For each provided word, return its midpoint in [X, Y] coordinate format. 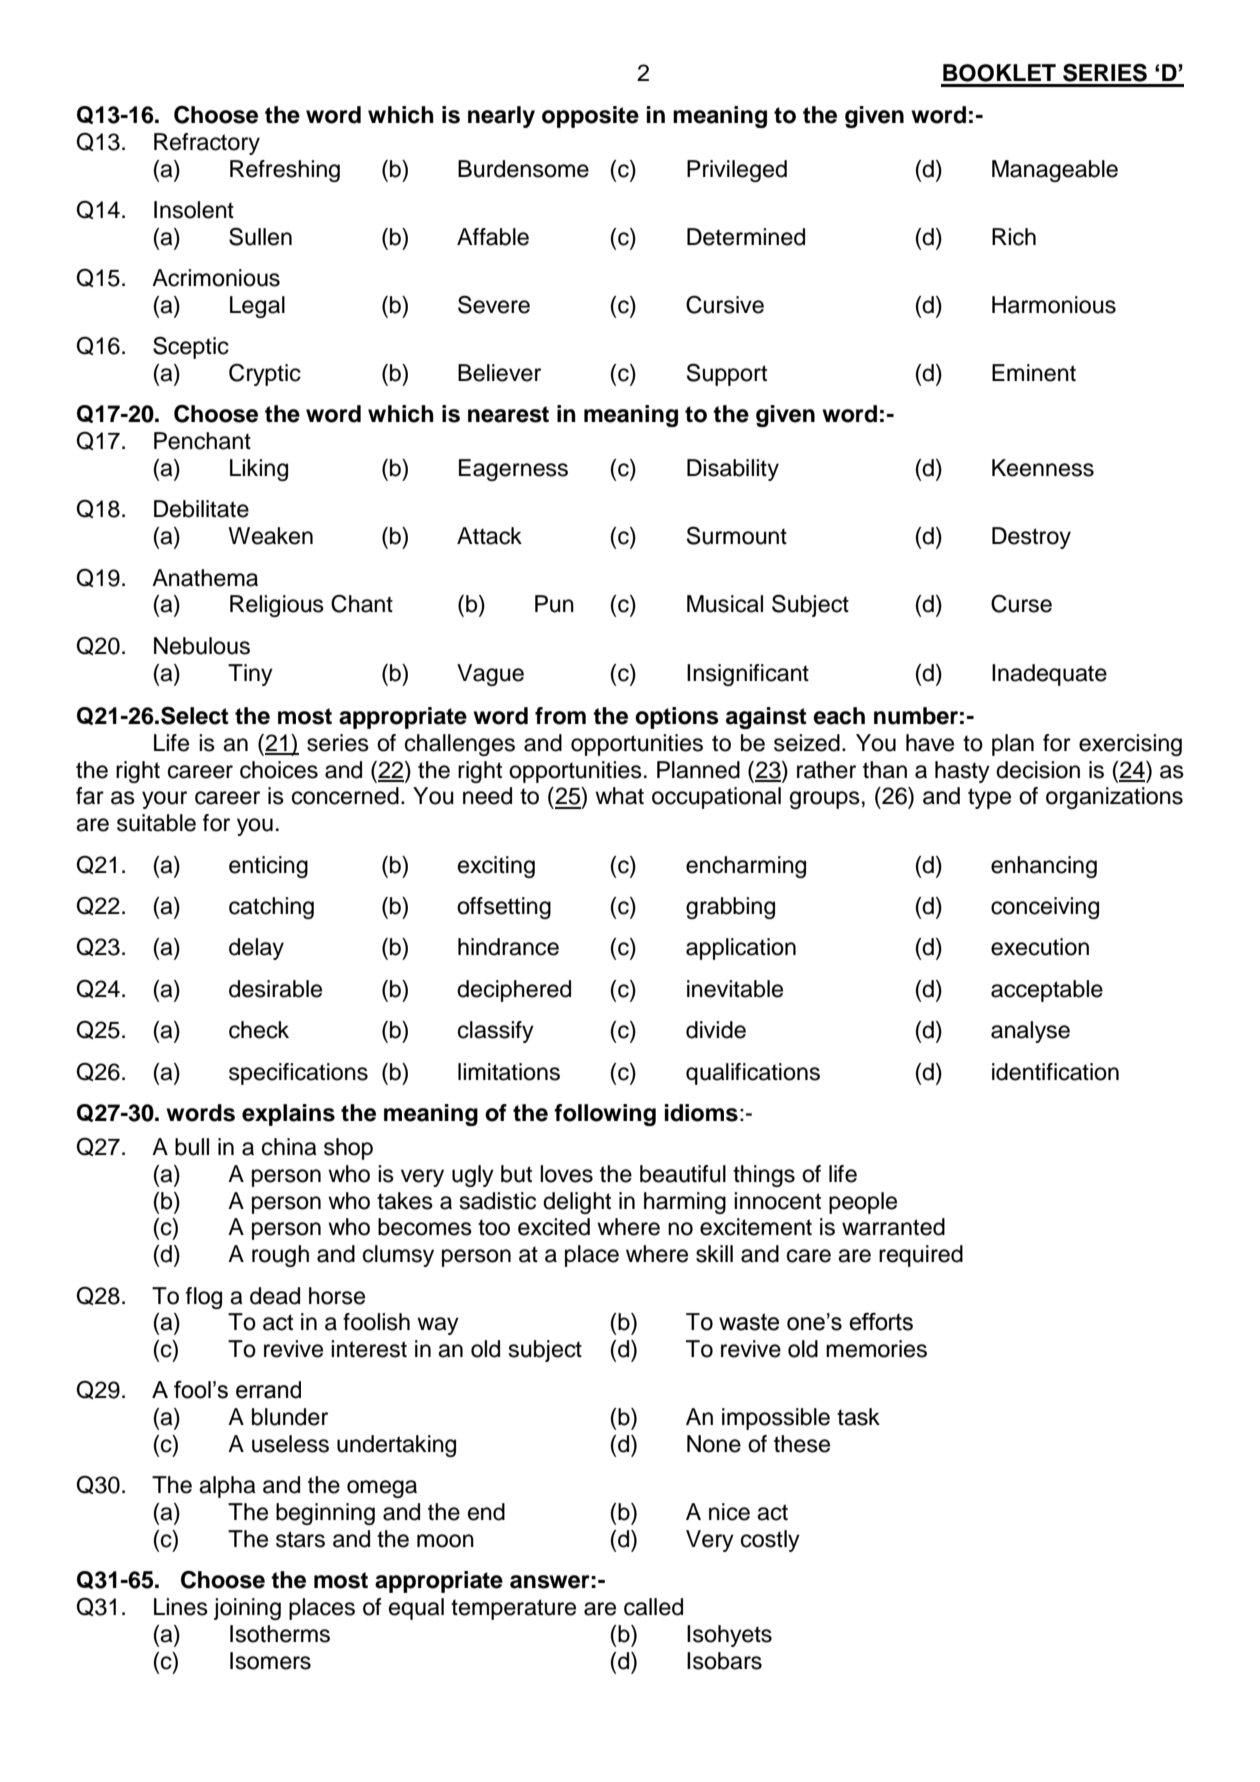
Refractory [207, 144]
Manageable [1055, 171]
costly [770, 1541]
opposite [590, 117]
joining [247, 1609]
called [653, 1607]
